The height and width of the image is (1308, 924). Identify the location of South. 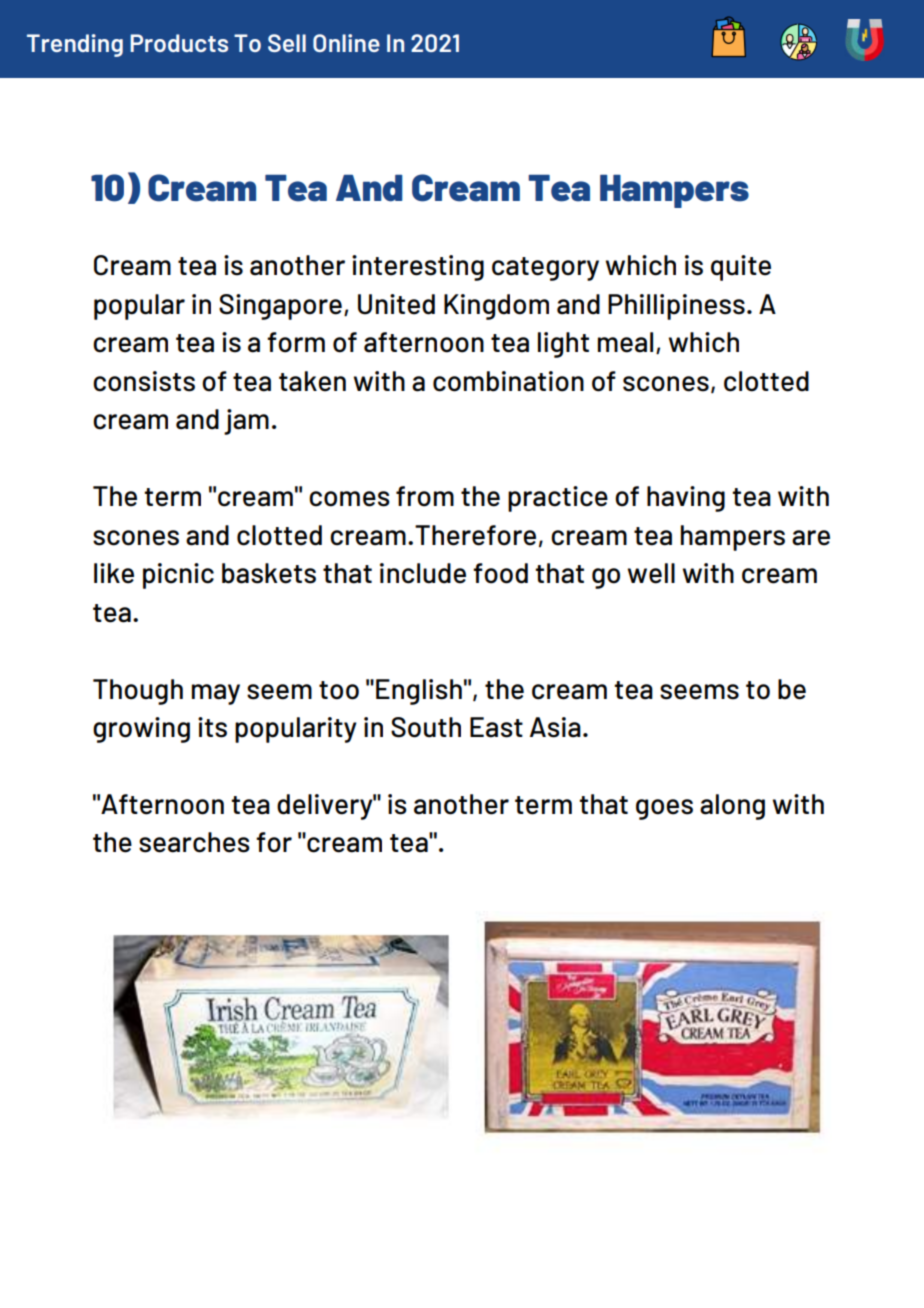
(426, 727).
